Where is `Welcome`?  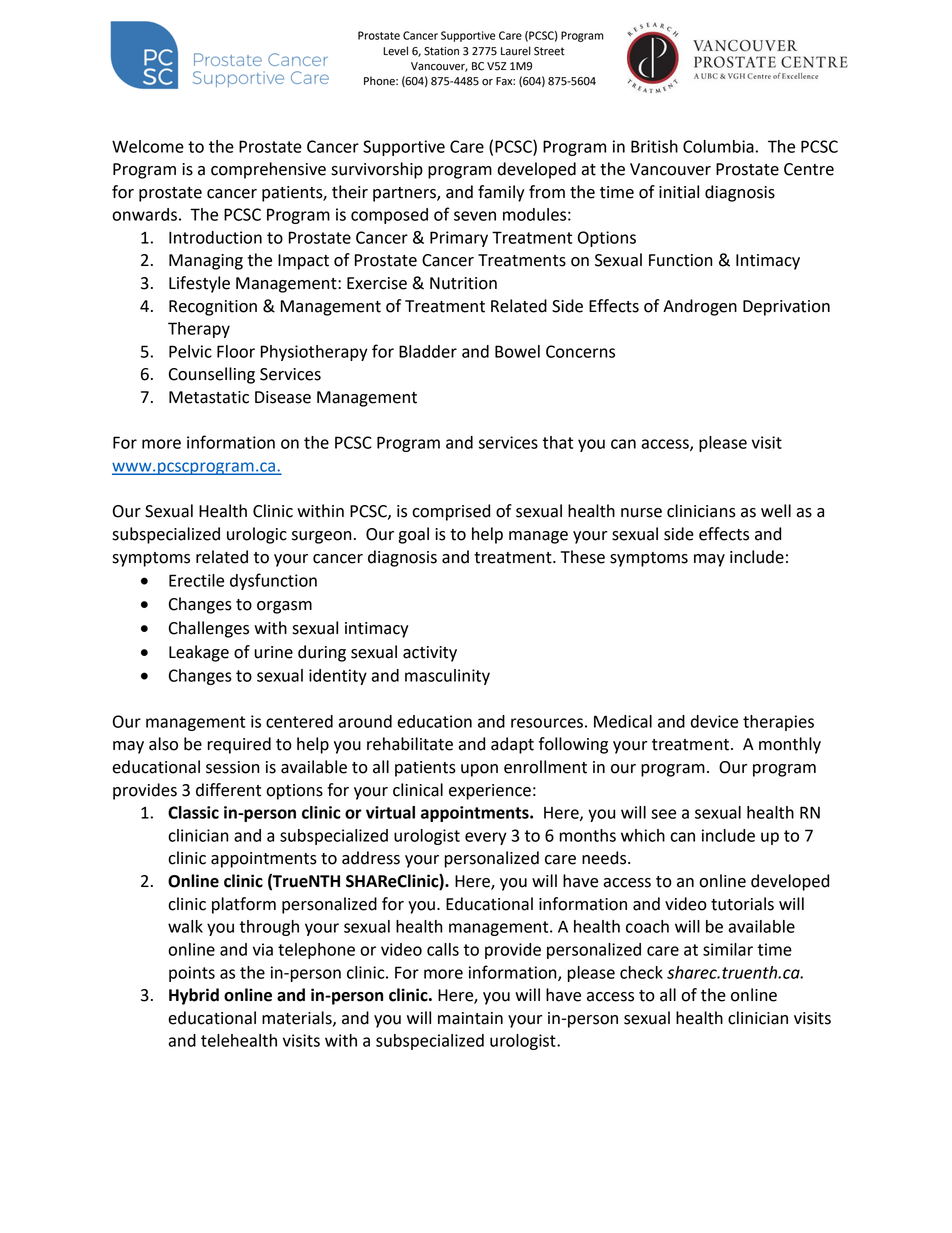
Welcome is located at coordinates (148, 146).
